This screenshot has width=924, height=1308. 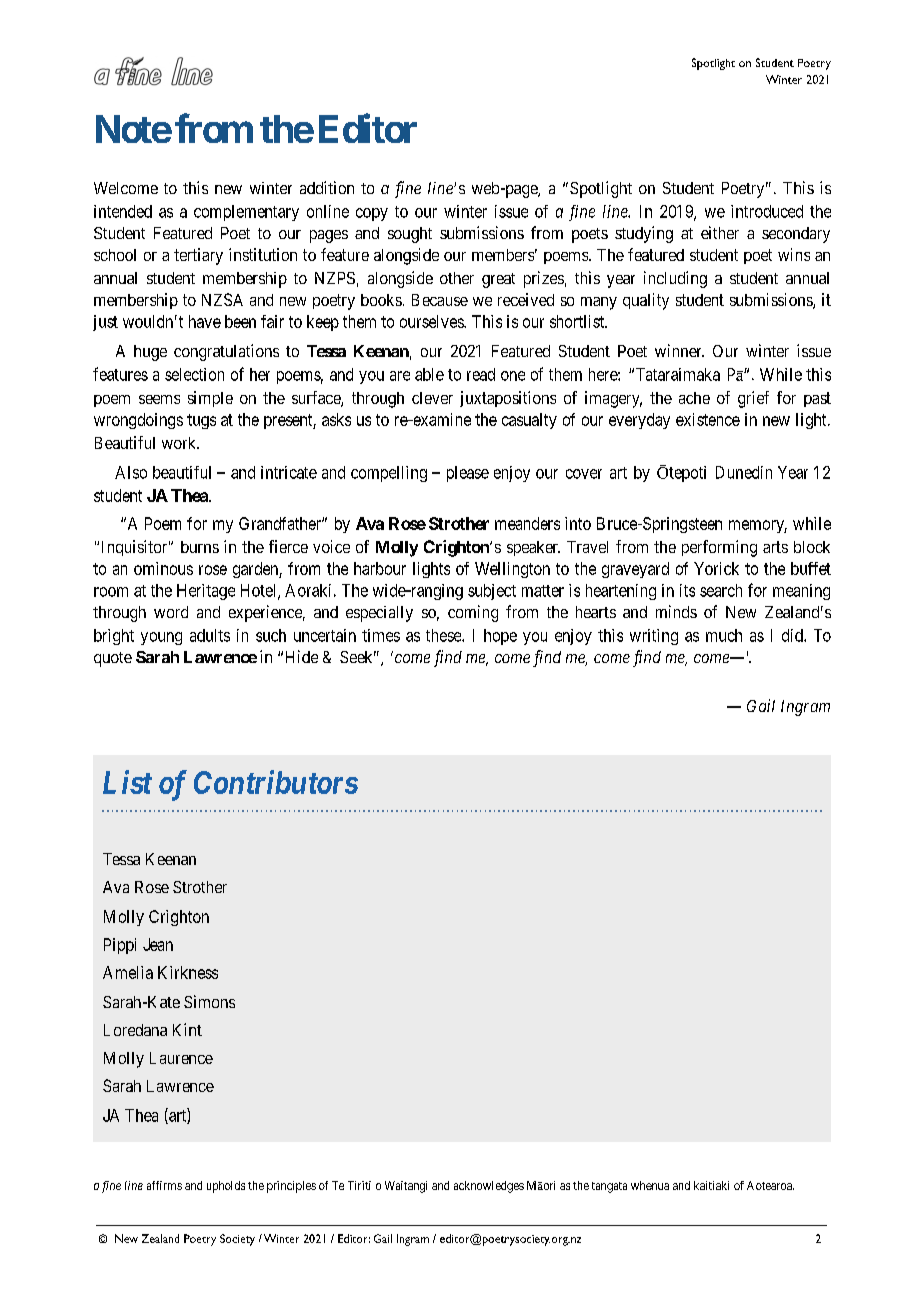 I want to click on sought, so click(x=410, y=235).
